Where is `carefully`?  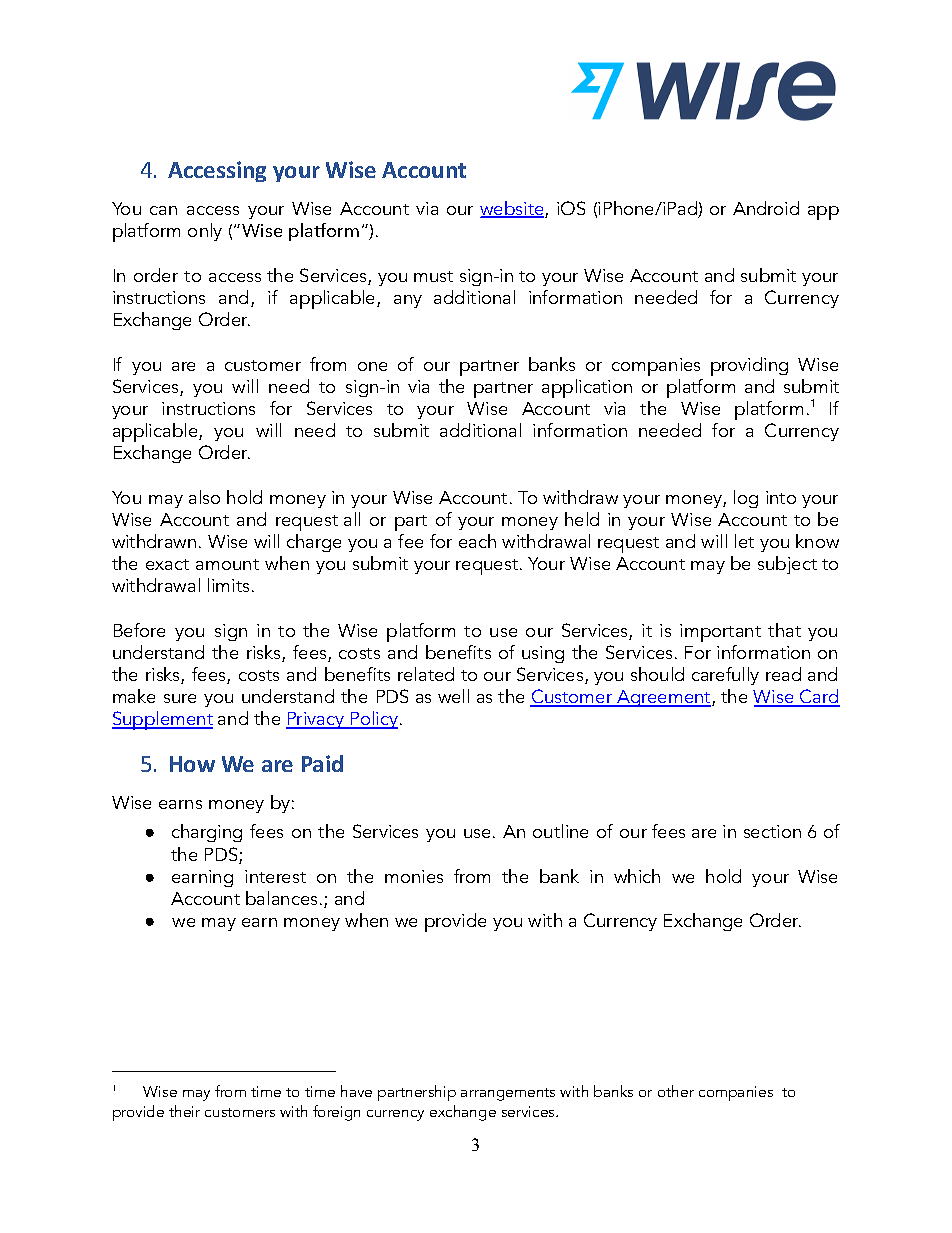
carefully is located at coordinates (725, 676).
